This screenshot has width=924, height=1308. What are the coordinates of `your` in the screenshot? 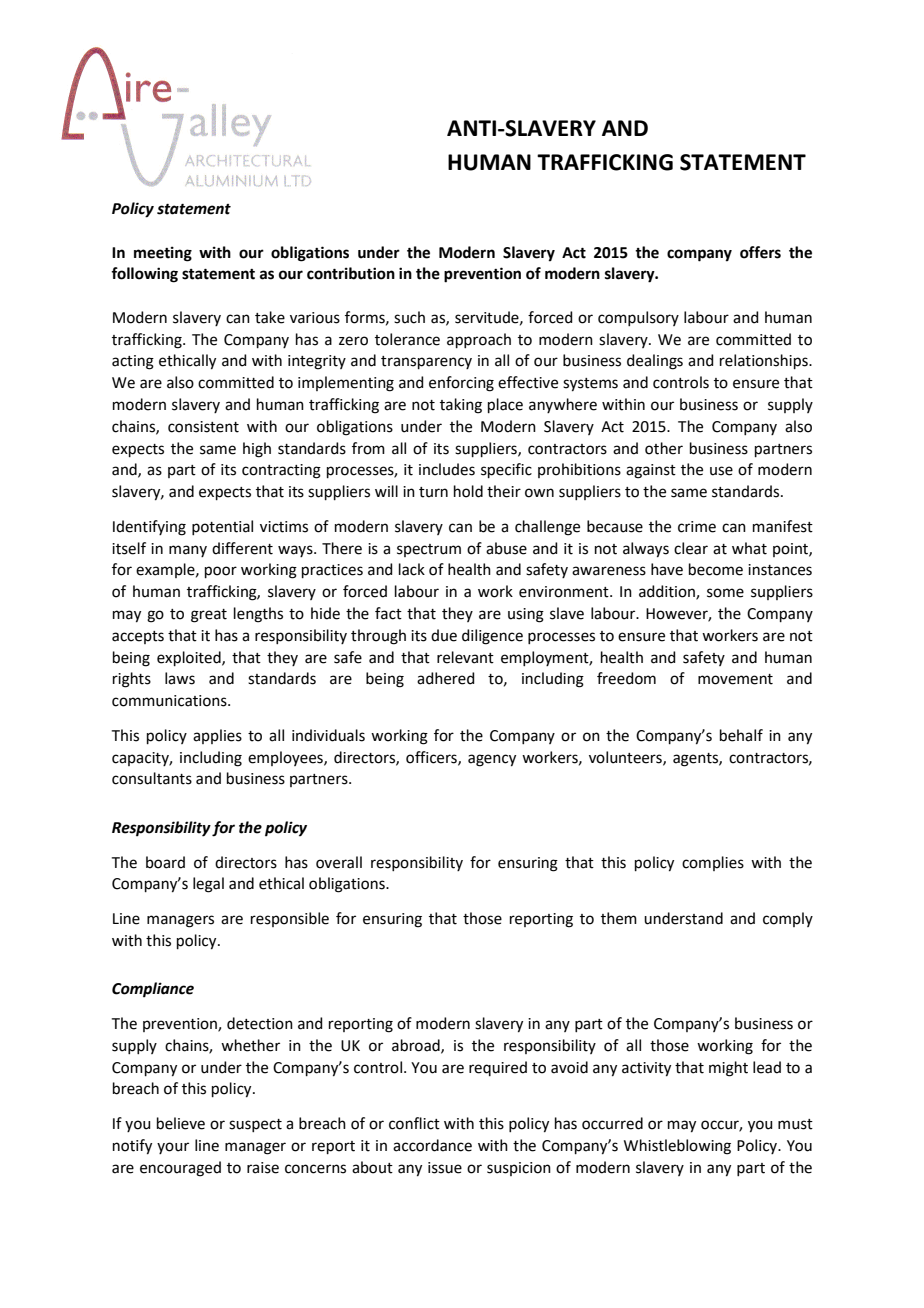 It's located at (173, 1148).
